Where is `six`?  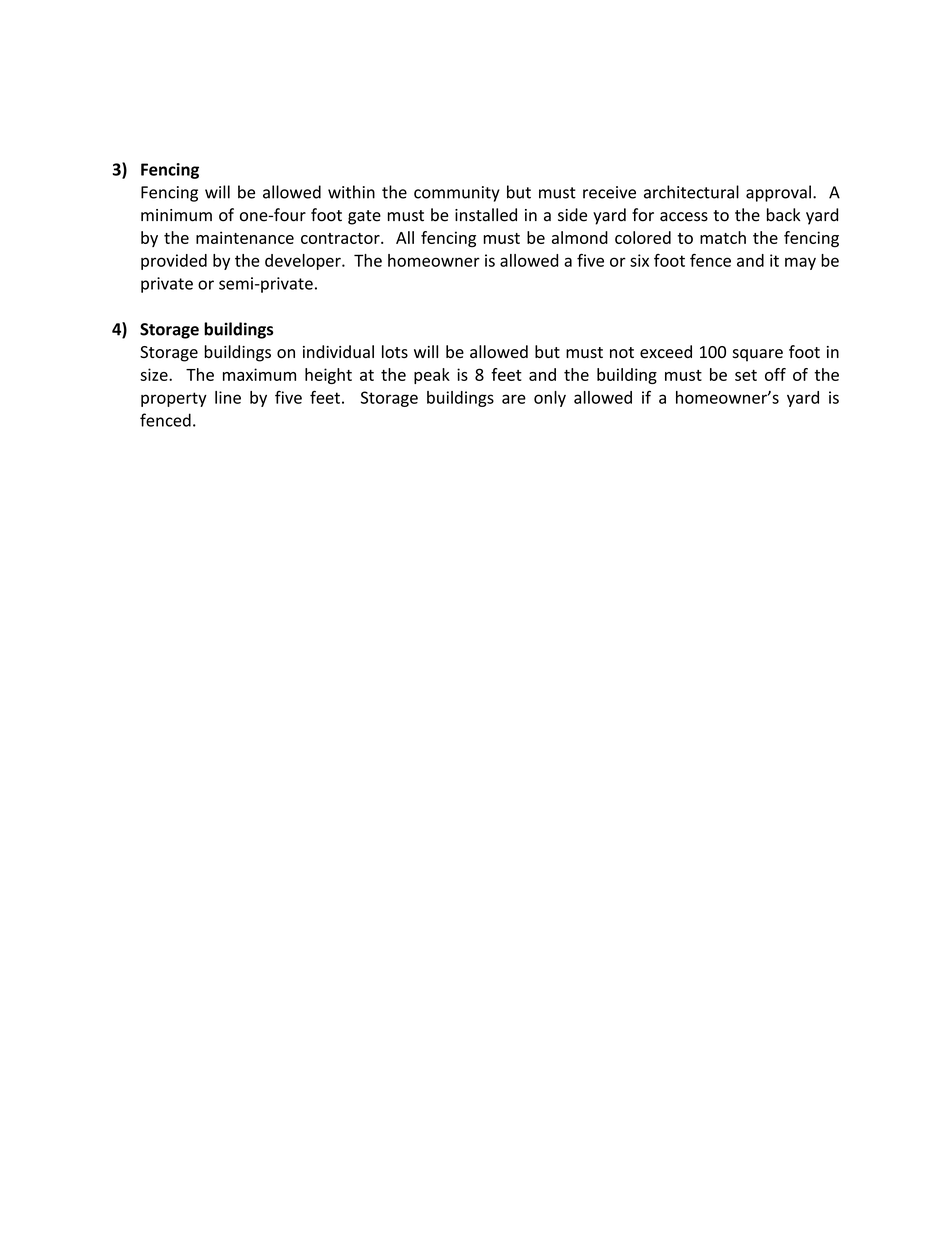 six is located at coordinates (639, 260).
